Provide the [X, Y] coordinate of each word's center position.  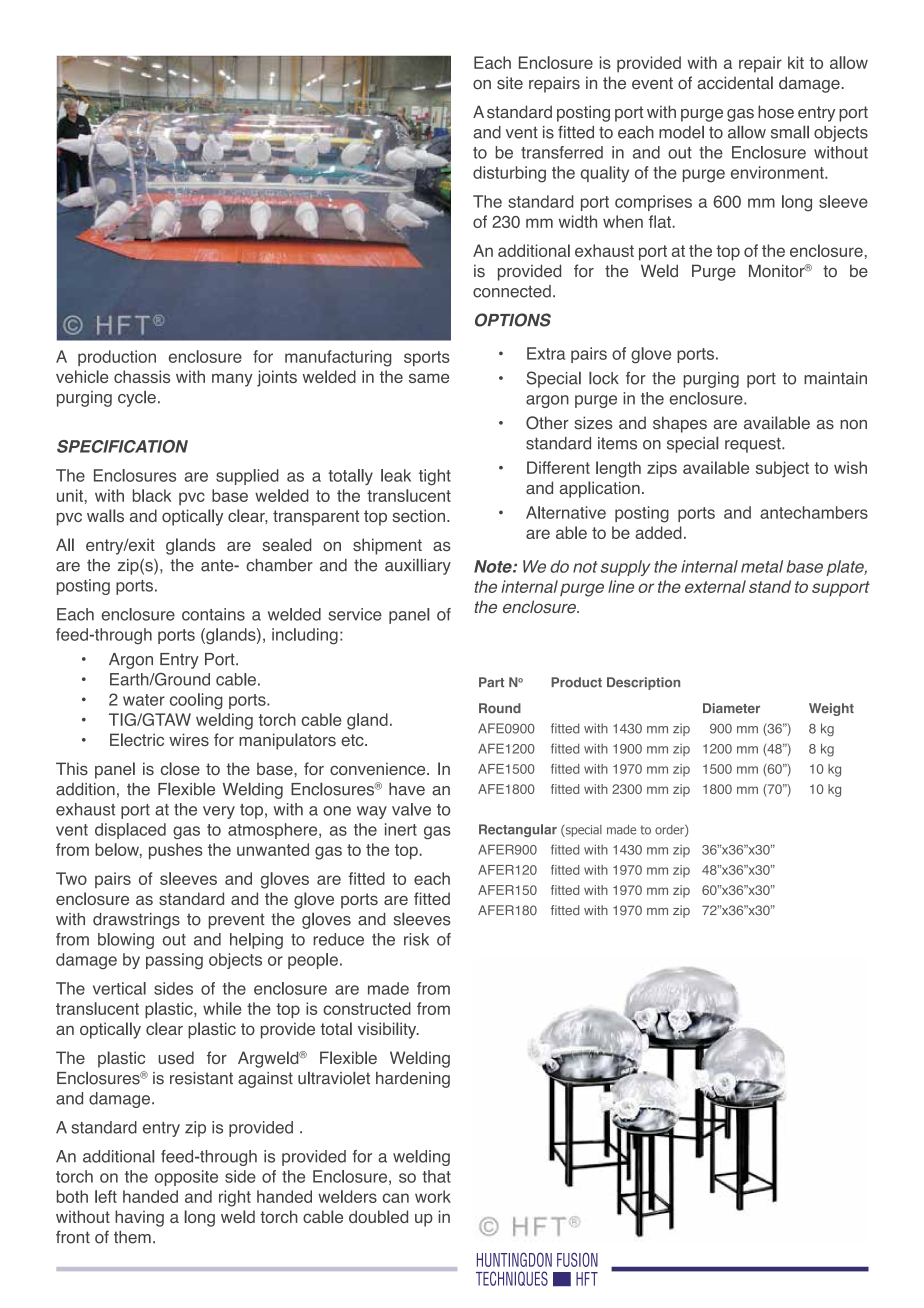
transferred [562, 152]
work [433, 1196]
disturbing [509, 174]
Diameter [731, 708]
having [139, 1218]
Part [491, 682]
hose [776, 112]
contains [213, 614]
